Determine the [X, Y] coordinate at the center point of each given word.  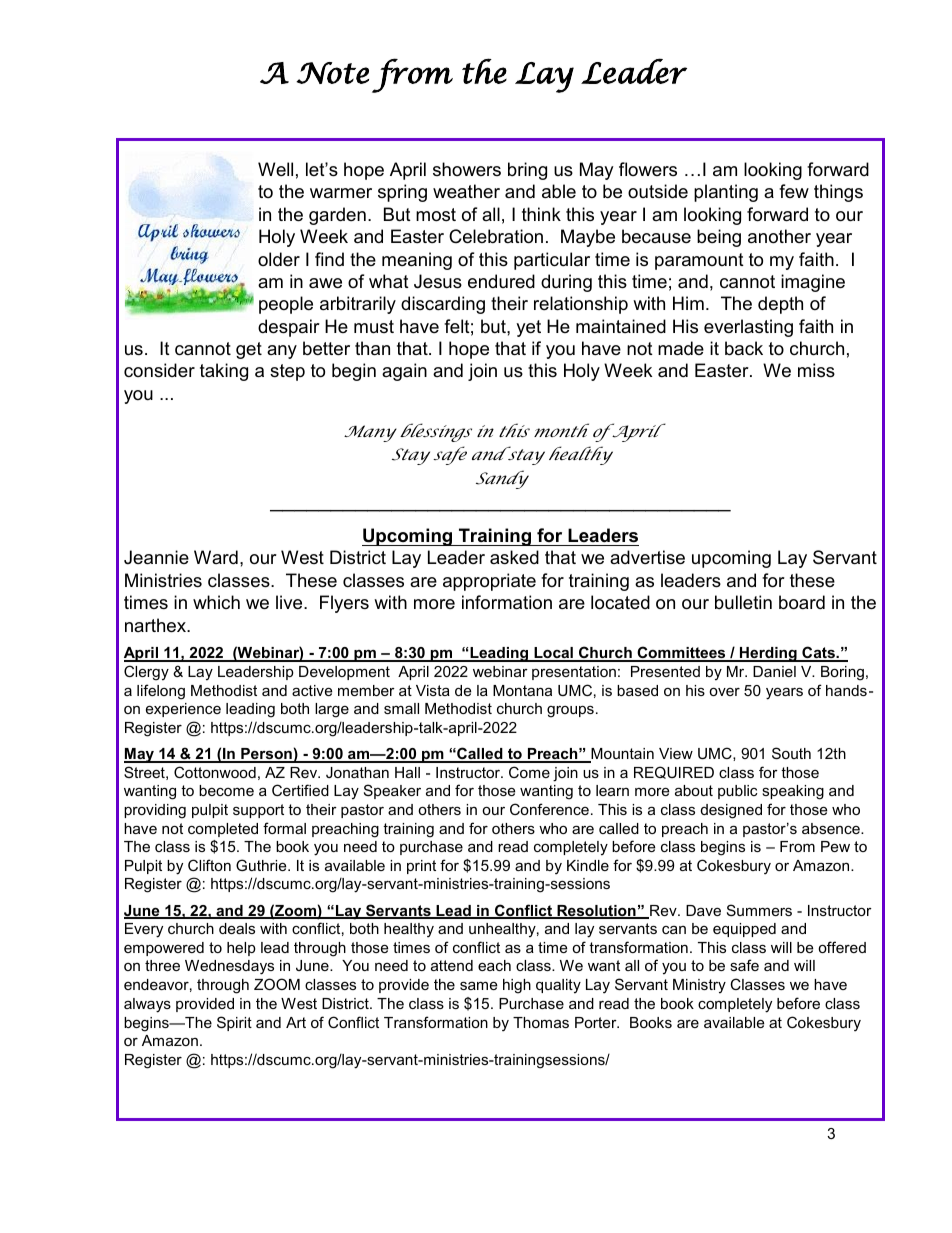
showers [467, 169]
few [794, 191]
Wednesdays [229, 967]
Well [275, 169]
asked [514, 557]
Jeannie [156, 557]
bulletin [743, 602]
